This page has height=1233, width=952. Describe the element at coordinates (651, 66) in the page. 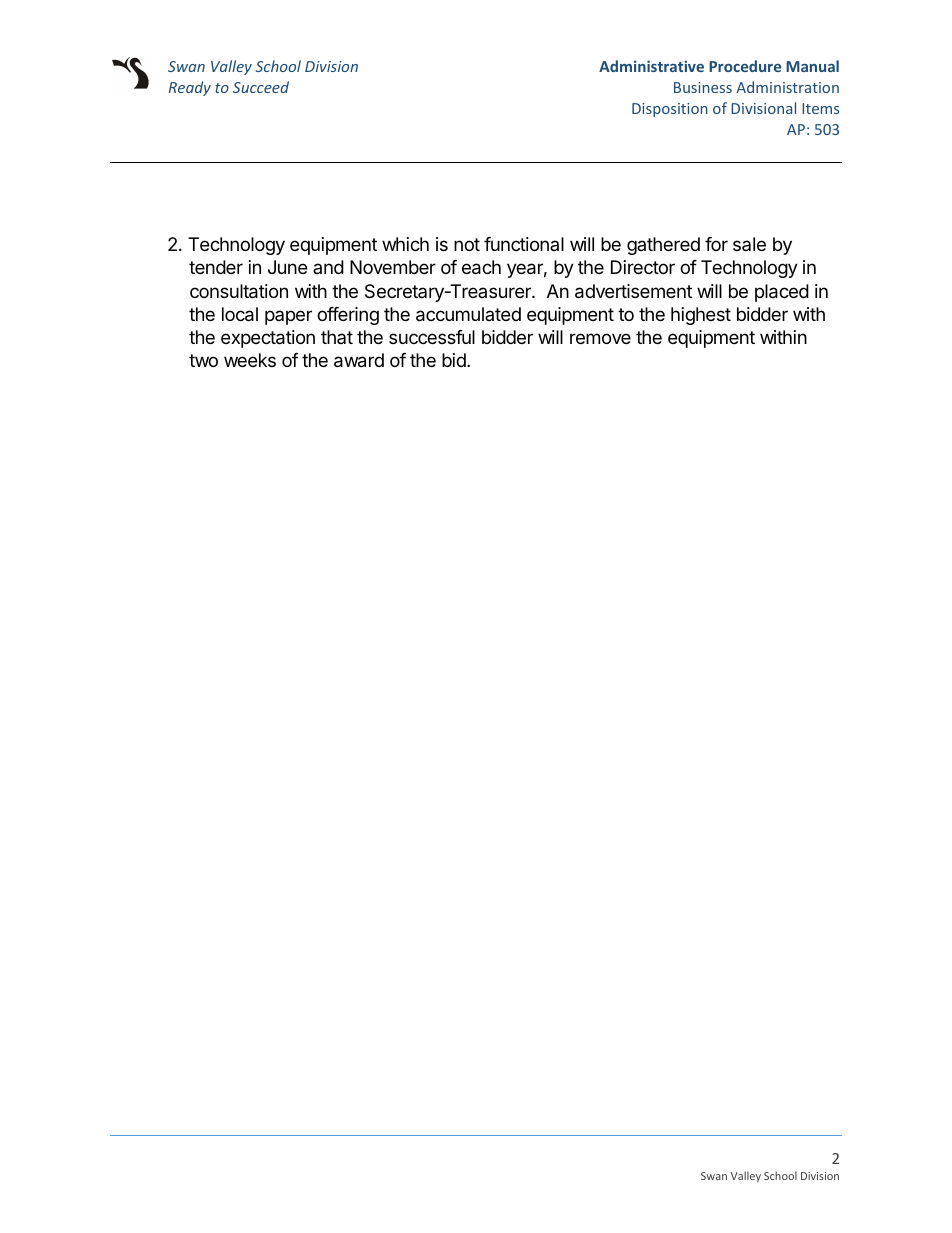

I see `Administrative` at that location.
